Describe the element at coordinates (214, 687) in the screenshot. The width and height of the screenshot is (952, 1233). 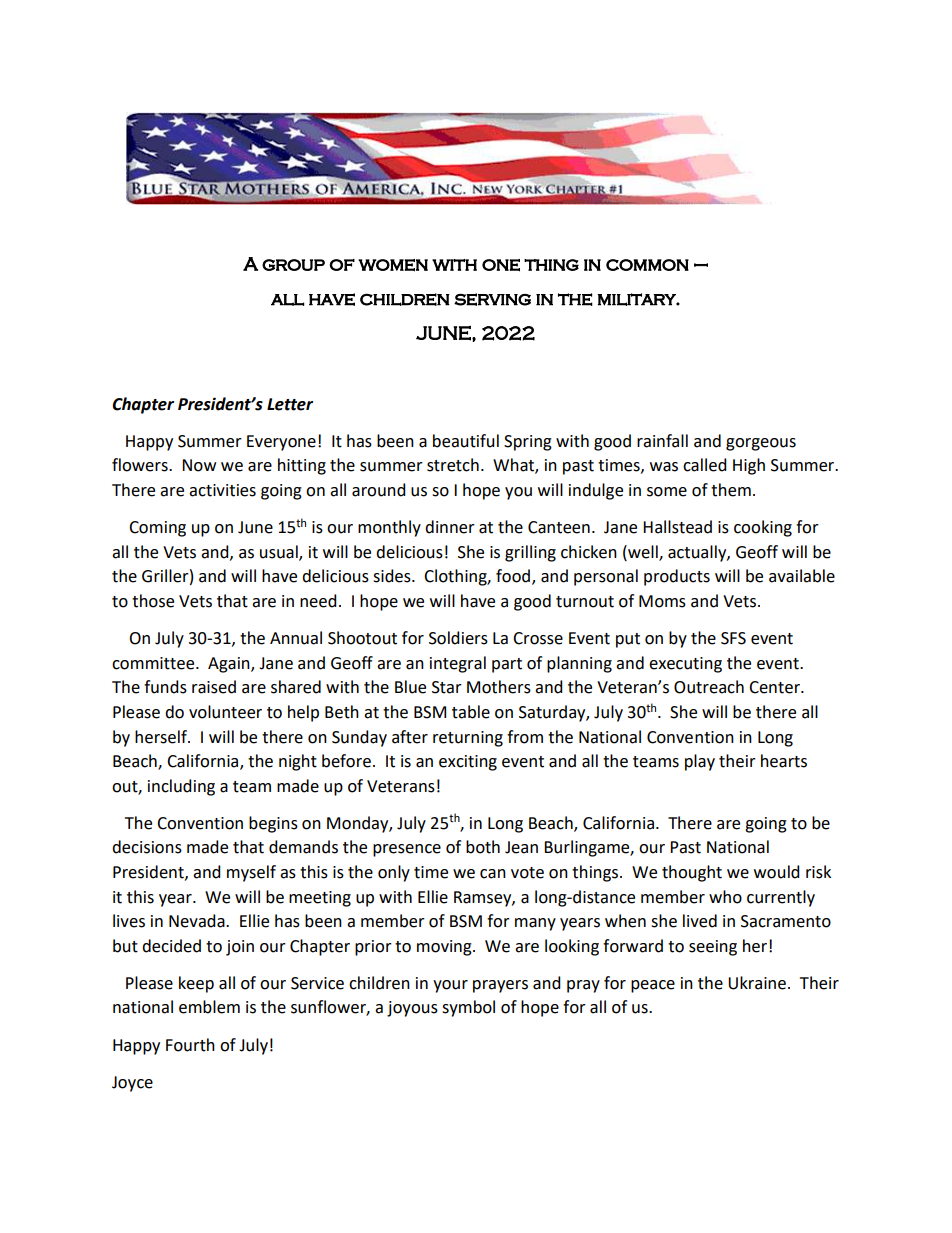
I see `raised` at that location.
